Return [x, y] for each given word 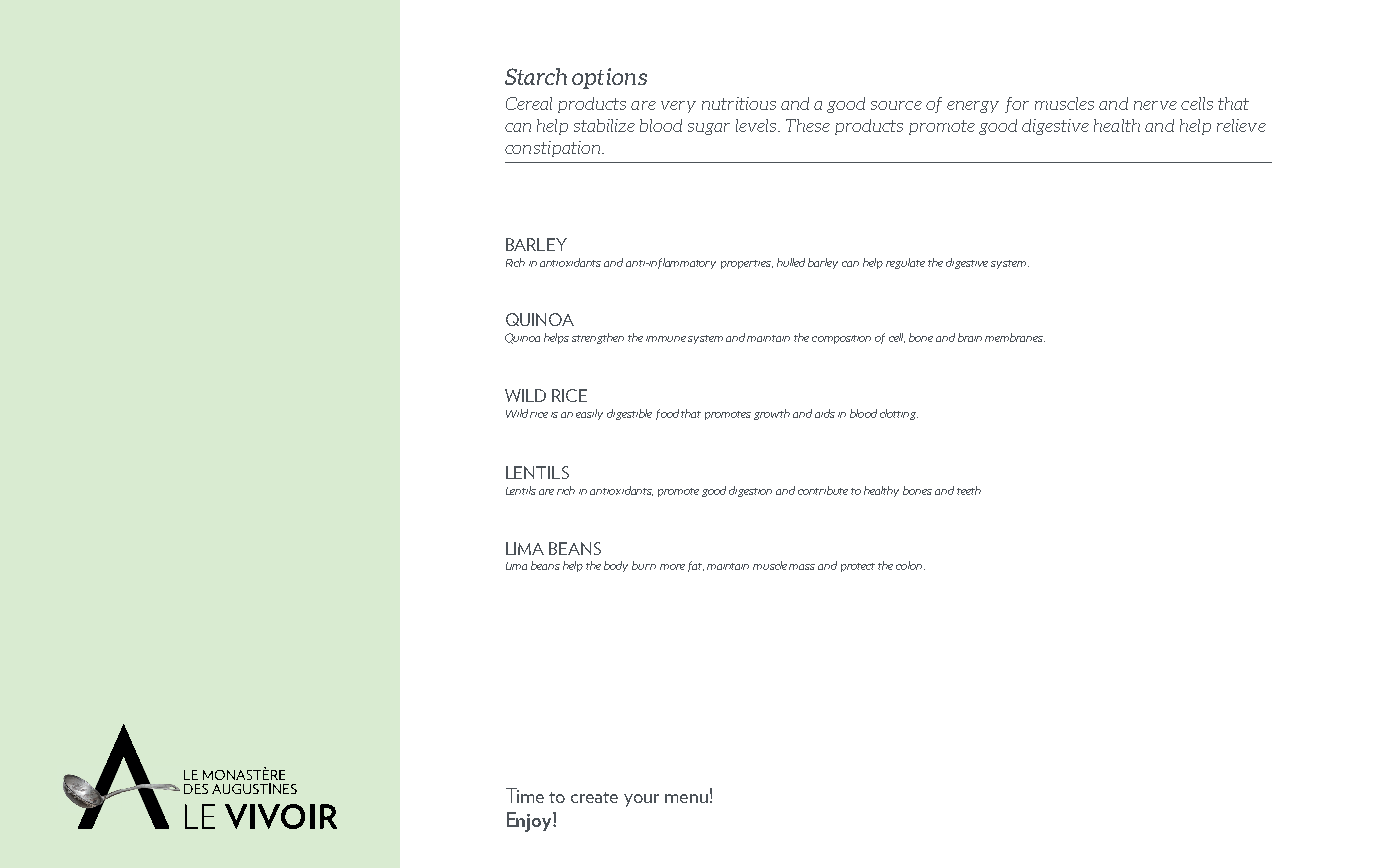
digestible [629, 414]
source [896, 105]
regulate [905, 263]
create [594, 797]
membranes [1015, 337]
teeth [969, 490]
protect [858, 567]
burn [644, 565]
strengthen [598, 338]
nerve [1155, 105]
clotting [899, 414]
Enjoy [530, 822]
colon [910, 565]
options [609, 78]
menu [686, 798]
